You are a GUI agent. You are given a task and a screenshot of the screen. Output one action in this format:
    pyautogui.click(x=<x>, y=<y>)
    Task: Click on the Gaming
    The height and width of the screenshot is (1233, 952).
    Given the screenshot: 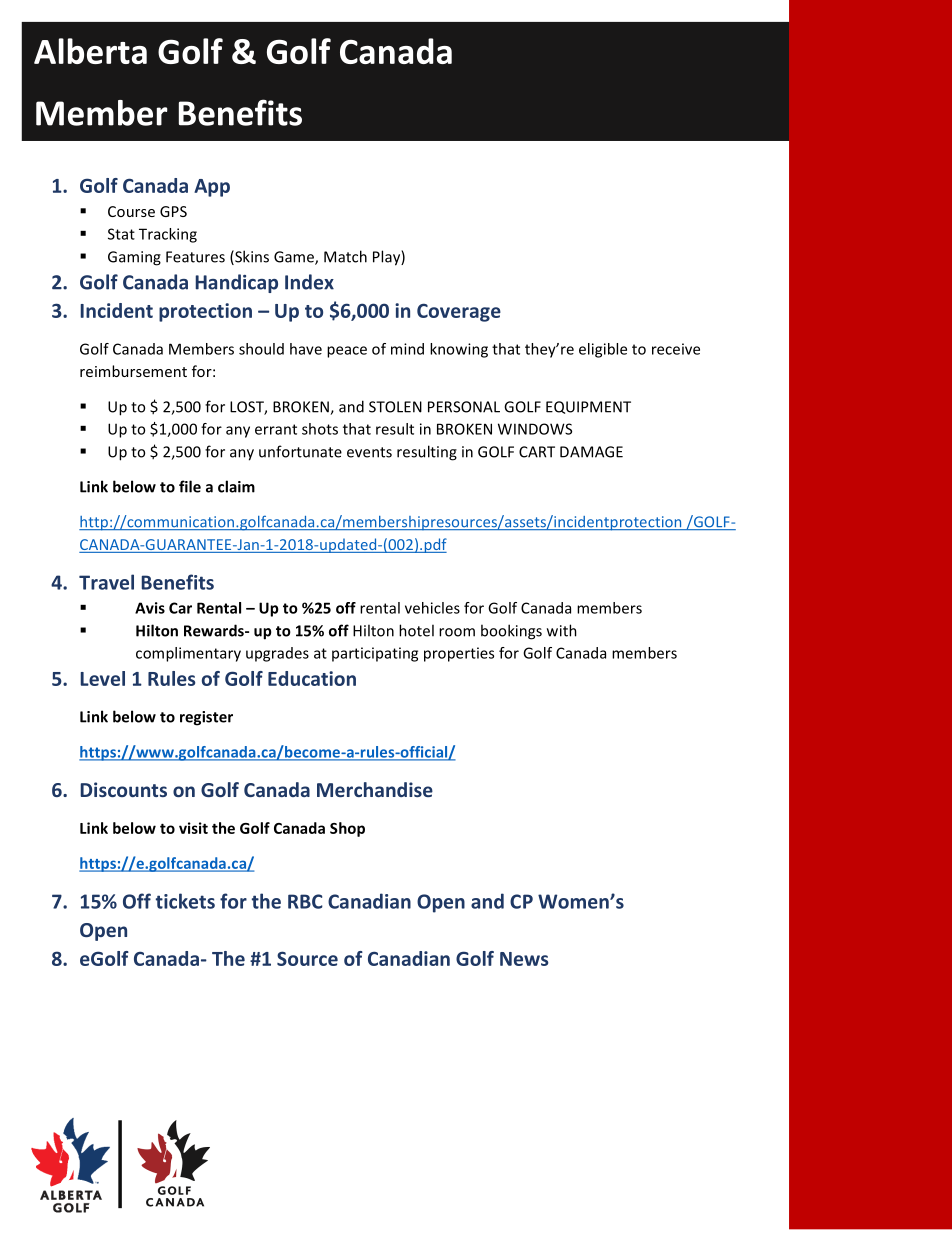 What is the action you would take?
    pyautogui.click(x=134, y=258)
